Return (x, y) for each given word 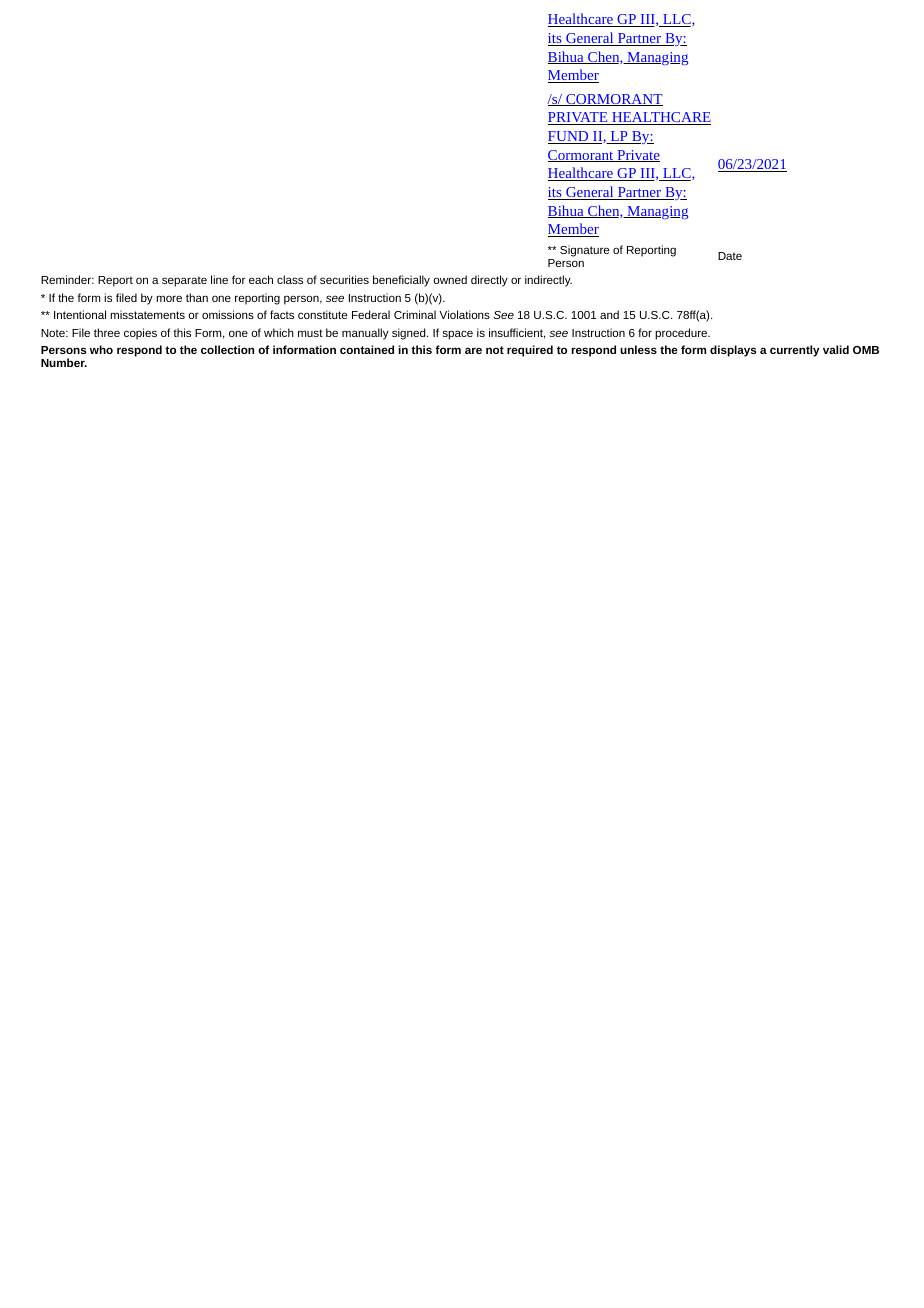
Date (730, 256)
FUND (569, 137)
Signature (584, 251)
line (219, 279)
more (169, 298)
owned (450, 279)
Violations (464, 314)
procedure (682, 334)
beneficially (401, 281)
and (609, 314)
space (458, 335)
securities (344, 279)
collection (227, 349)
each (261, 279)
